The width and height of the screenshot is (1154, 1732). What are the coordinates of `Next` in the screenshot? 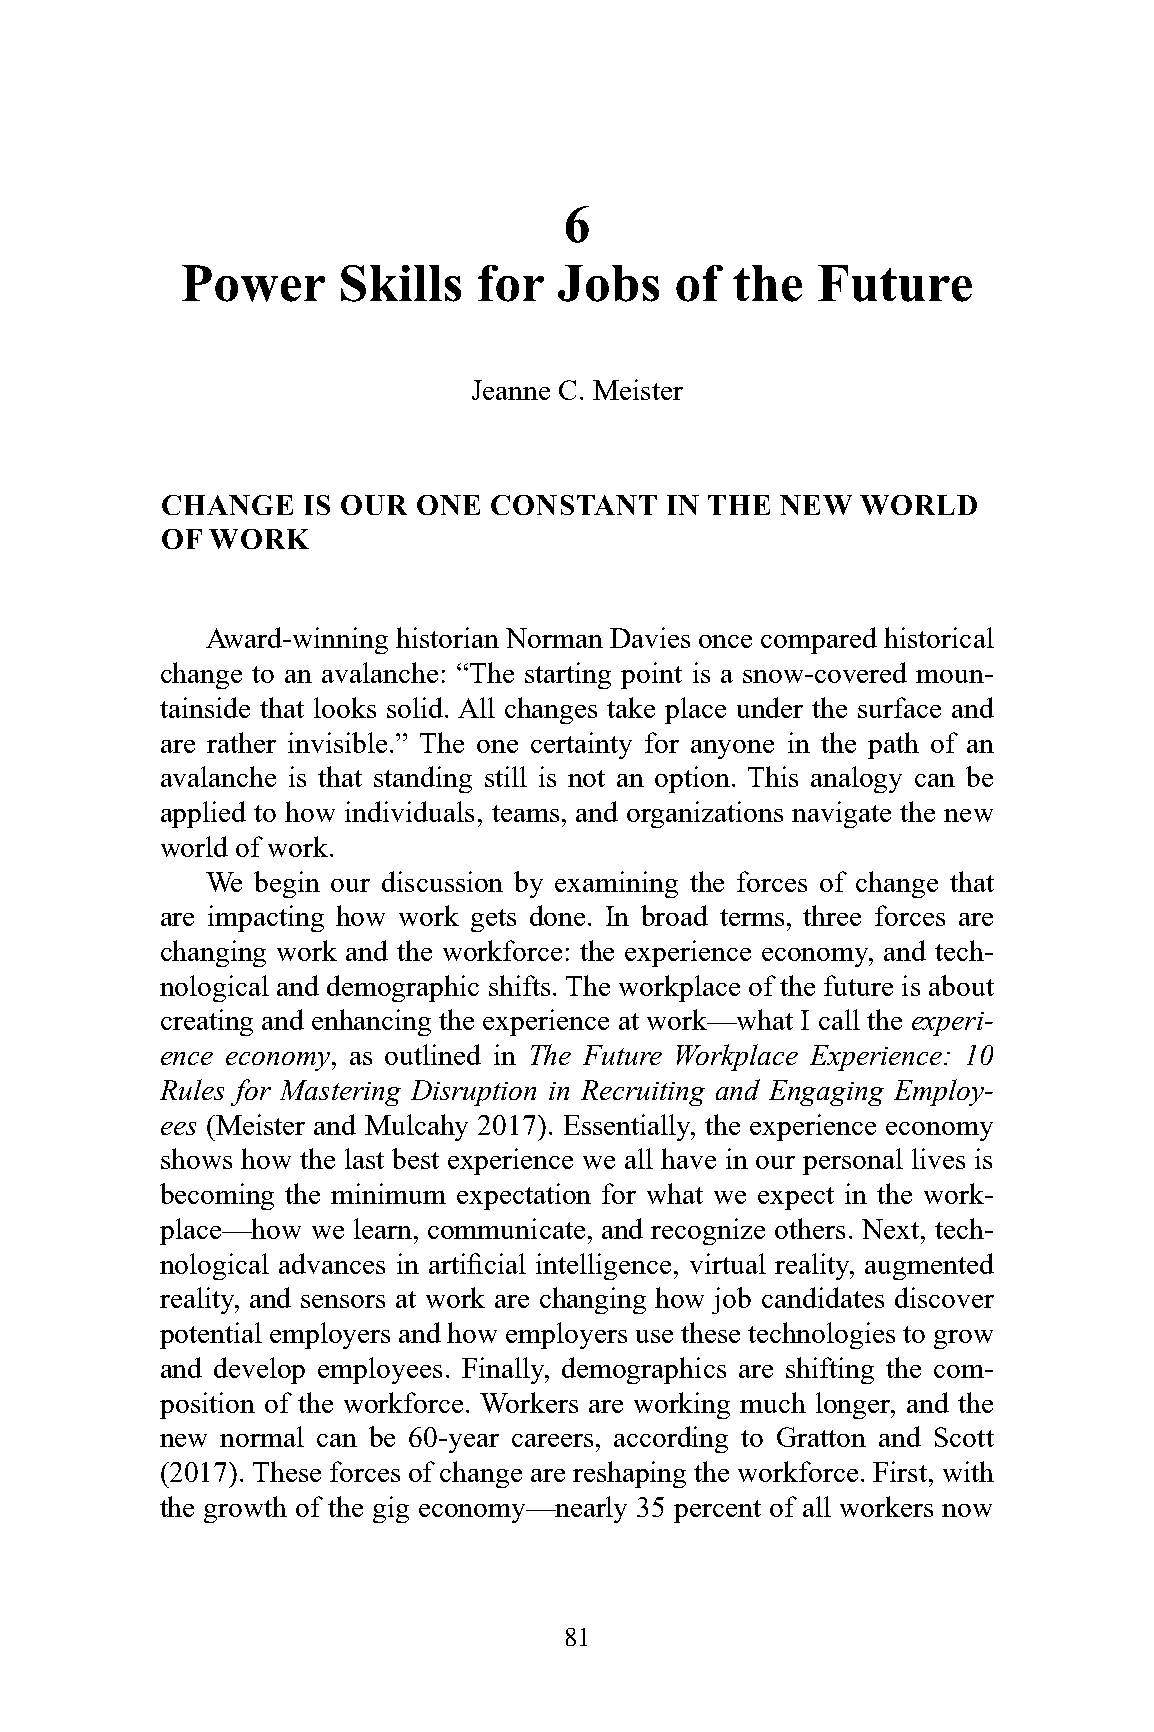 It's located at (892, 1229).
